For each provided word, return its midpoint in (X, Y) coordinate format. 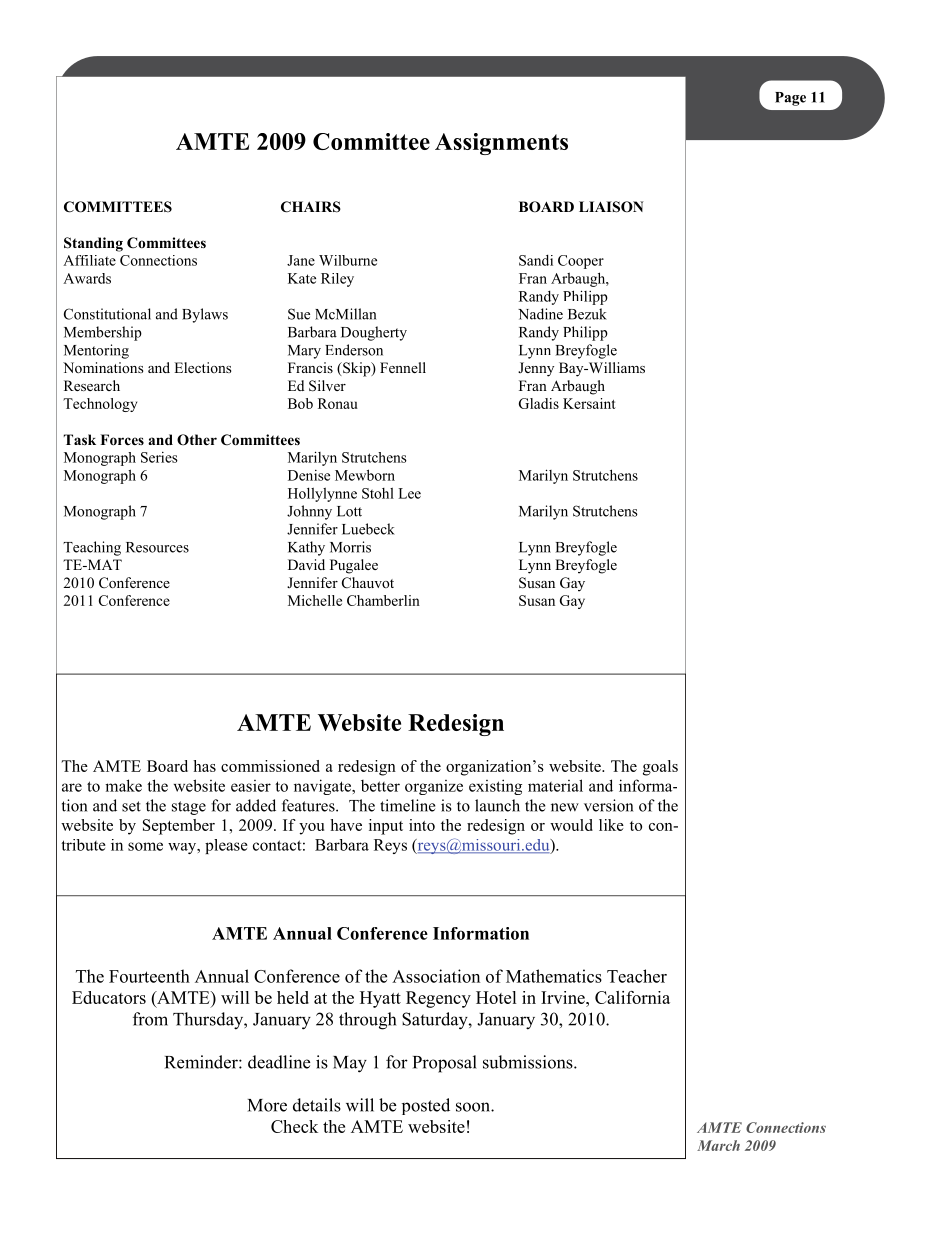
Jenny (536, 369)
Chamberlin (383, 600)
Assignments (501, 144)
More (267, 1105)
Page (790, 99)
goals (660, 768)
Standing (93, 244)
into (422, 825)
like (611, 825)
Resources (157, 547)
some (145, 846)
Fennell (403, 367)
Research (92, 385)
